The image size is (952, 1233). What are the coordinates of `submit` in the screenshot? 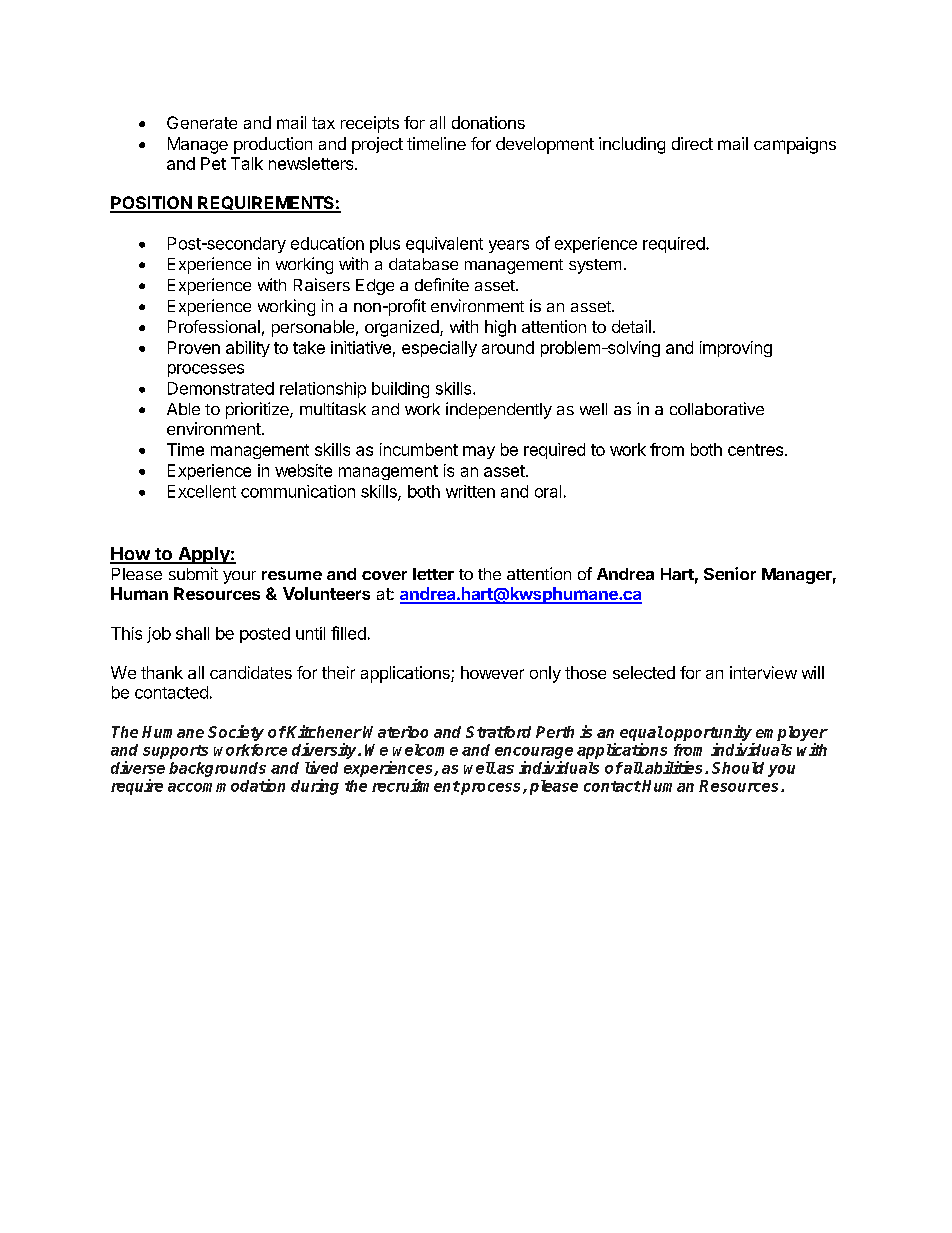 It's located at (193, 573).
